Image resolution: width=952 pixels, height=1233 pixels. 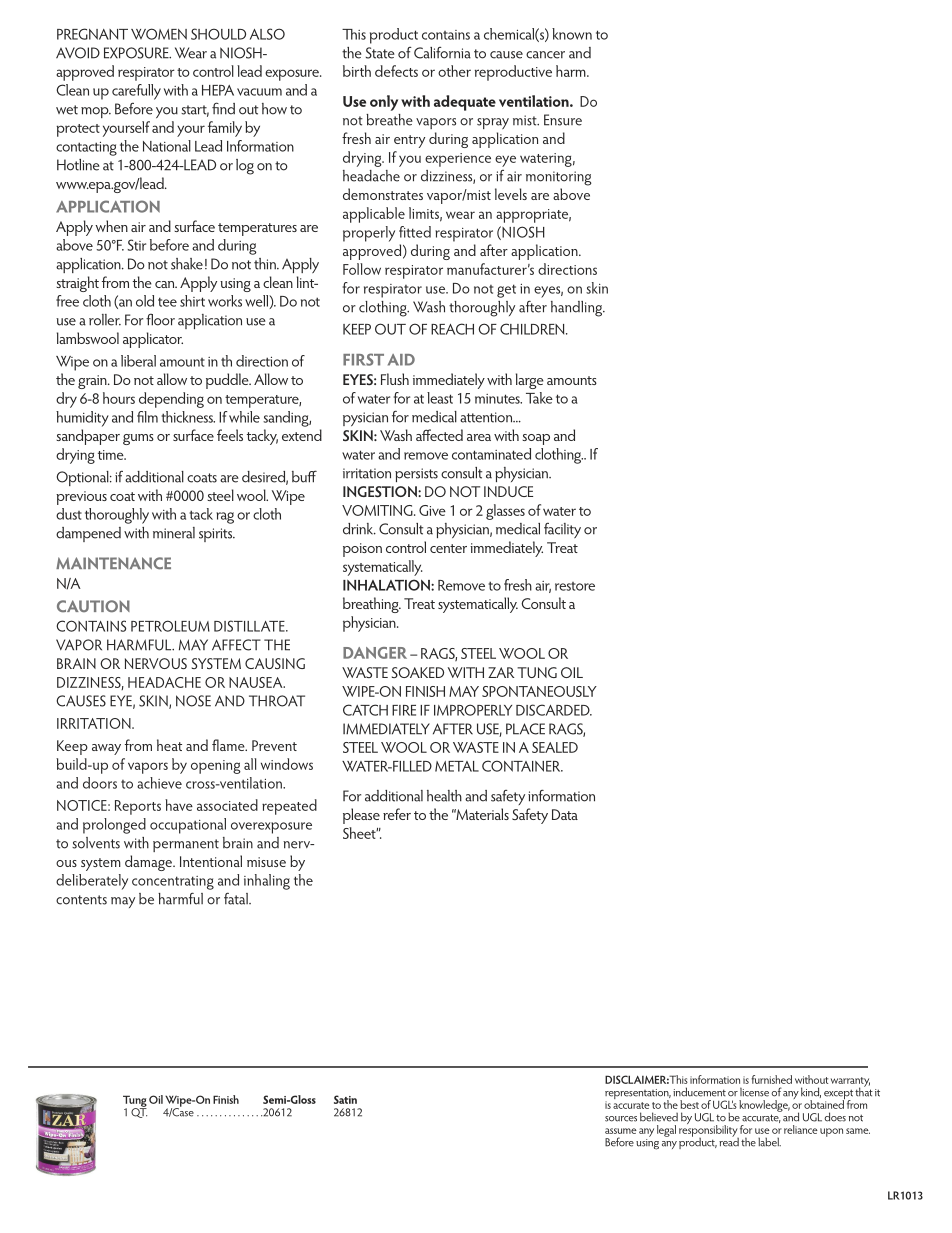 What do you see at coordinates (136, 92) in the screenshot?
I see `carefully` at bounding box center [136, 92].
